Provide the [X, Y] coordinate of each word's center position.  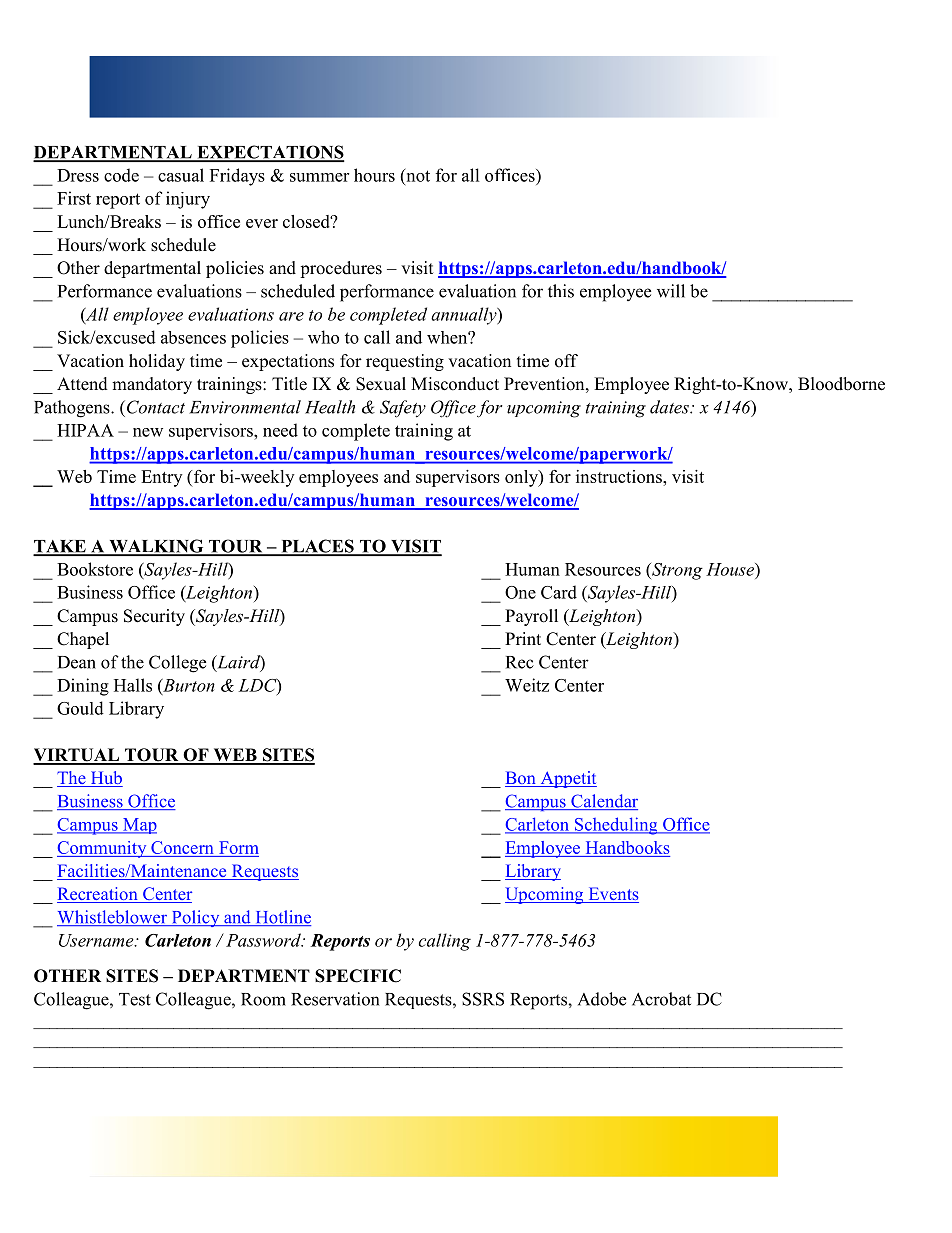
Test [135, 999]
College [177, 664]
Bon [521, 779]
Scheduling [616, 826]
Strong [676, 571]
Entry [161, 478]
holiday [157, 362]
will [671, 291]
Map [139, 826]
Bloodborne [841, 384]
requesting [405, 362]
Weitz [527, 685]
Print [523, 638]
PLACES [317, 547]
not [417, 175]
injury [188, 200]
